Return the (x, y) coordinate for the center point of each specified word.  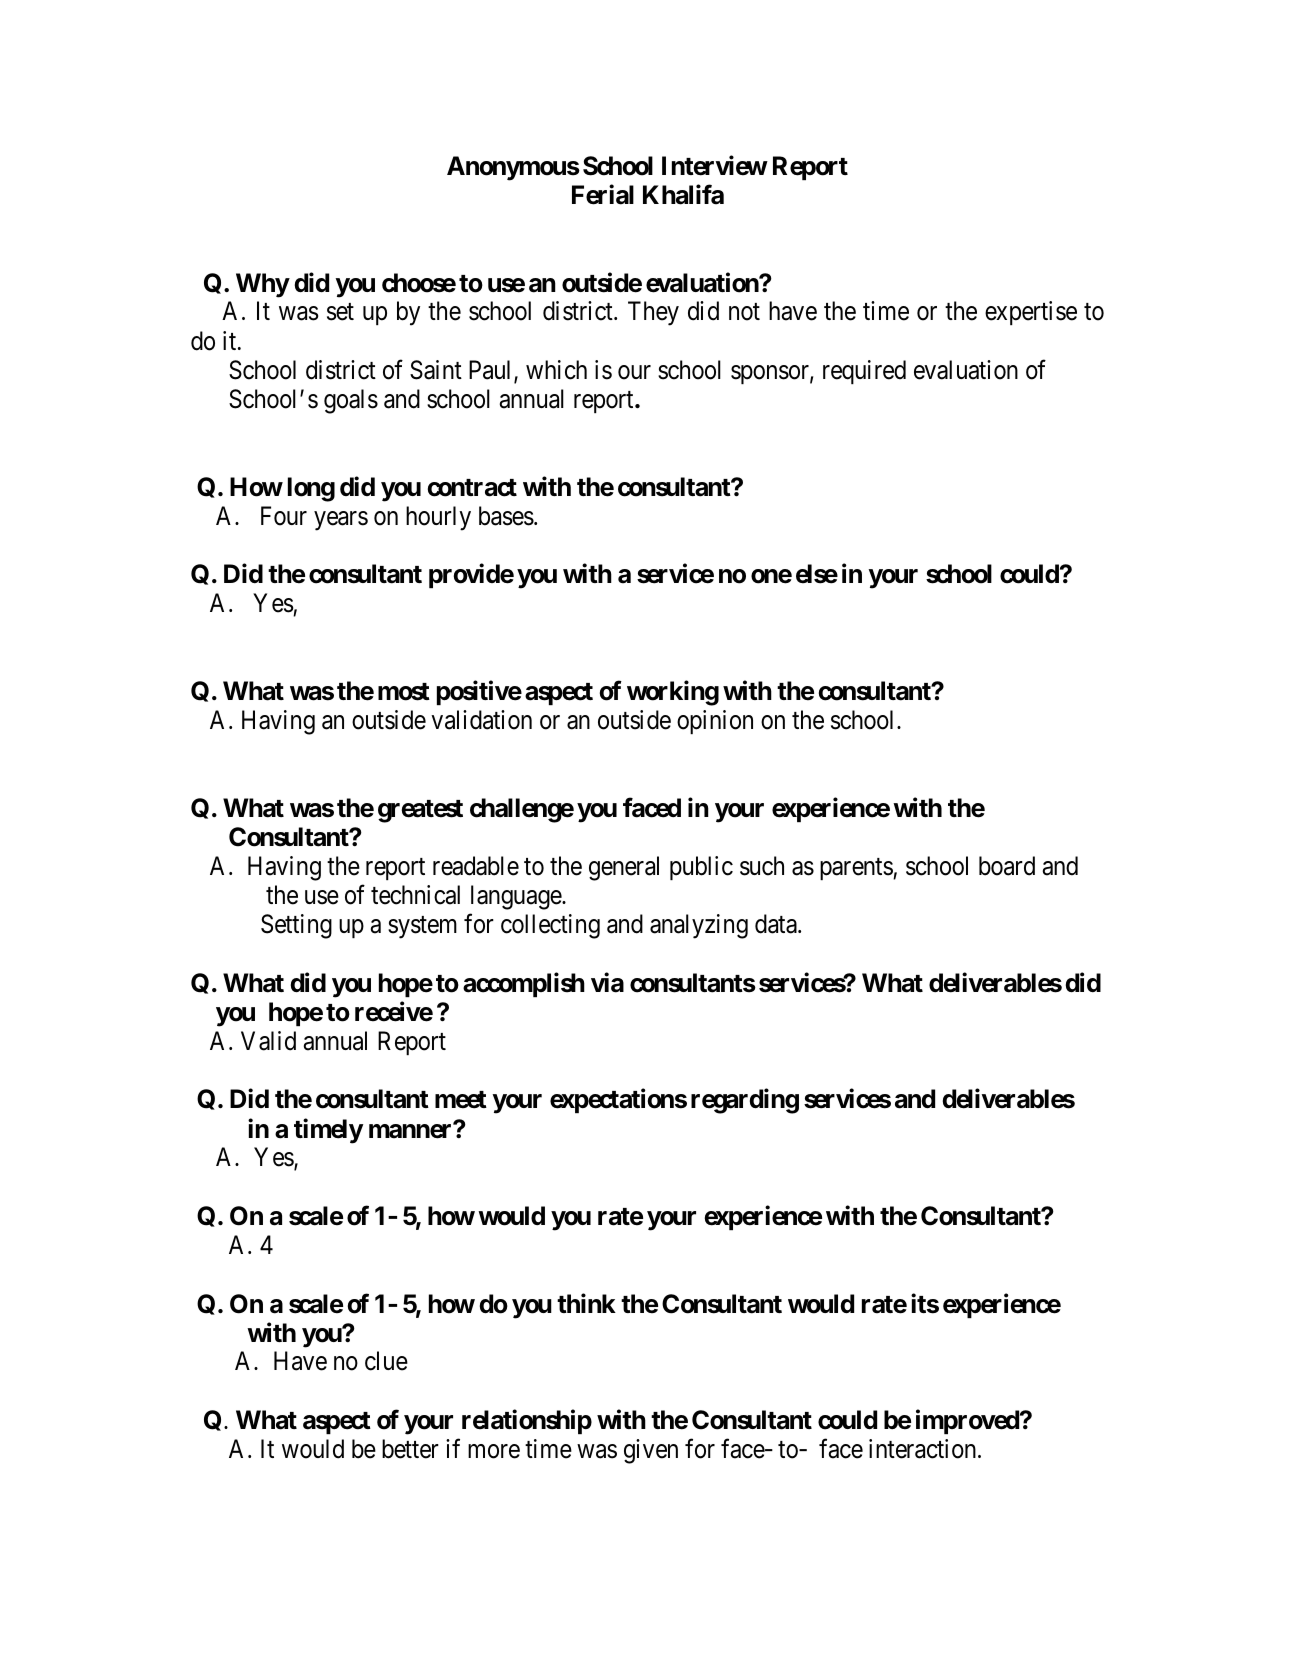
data (777, 924)
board (1007, 866)
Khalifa (683, 195)
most (404, 692)
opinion (715, 722)
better (410, 1449)
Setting (296, 926)
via (607, 982)
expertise (1031, 313)
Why (263, 285)
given (651, 1451)
